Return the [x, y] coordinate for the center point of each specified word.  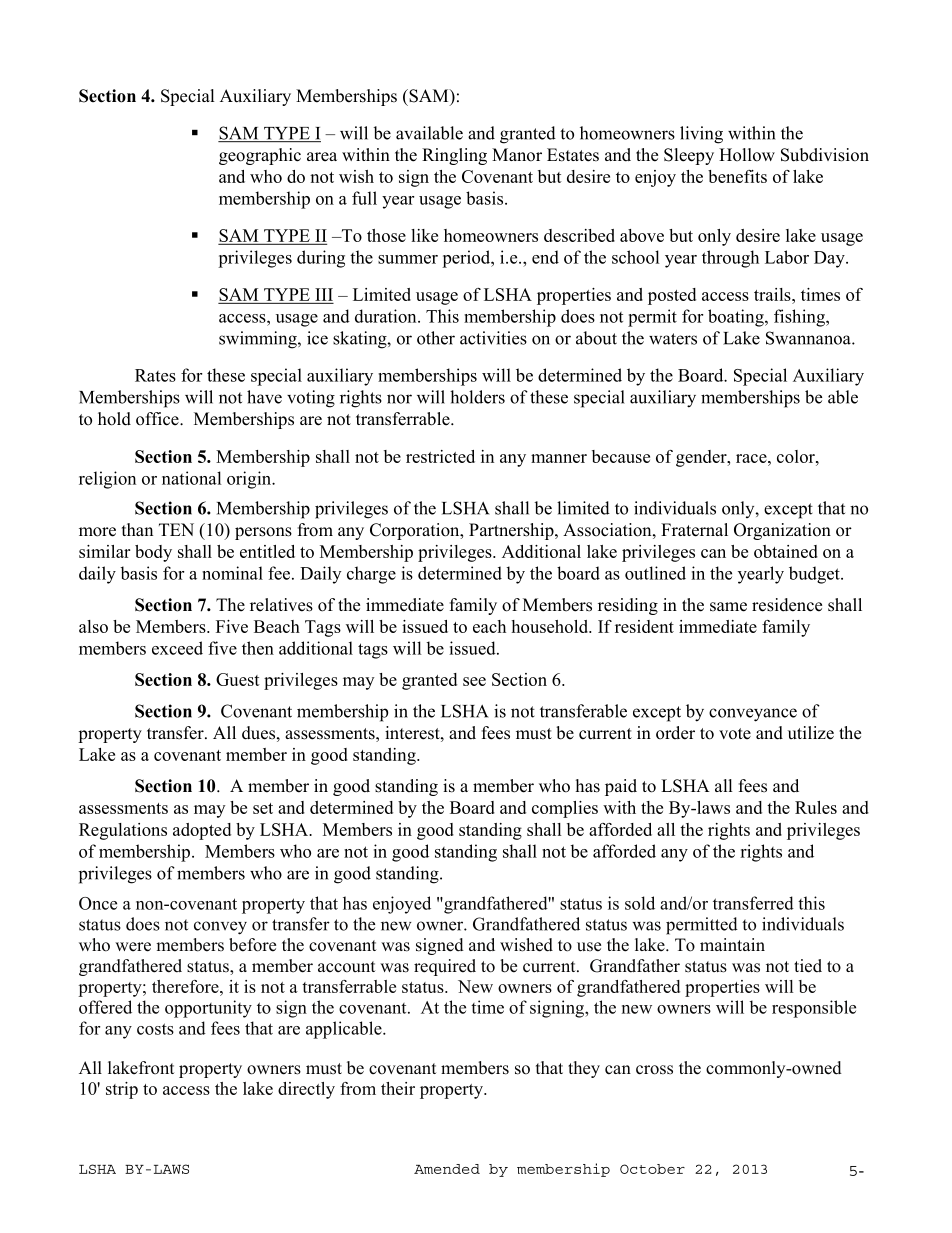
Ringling [454, 156]
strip [122, 1090]
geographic [260, 156]
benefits [737, 176]
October [652, 1169]
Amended [447, 1169]
